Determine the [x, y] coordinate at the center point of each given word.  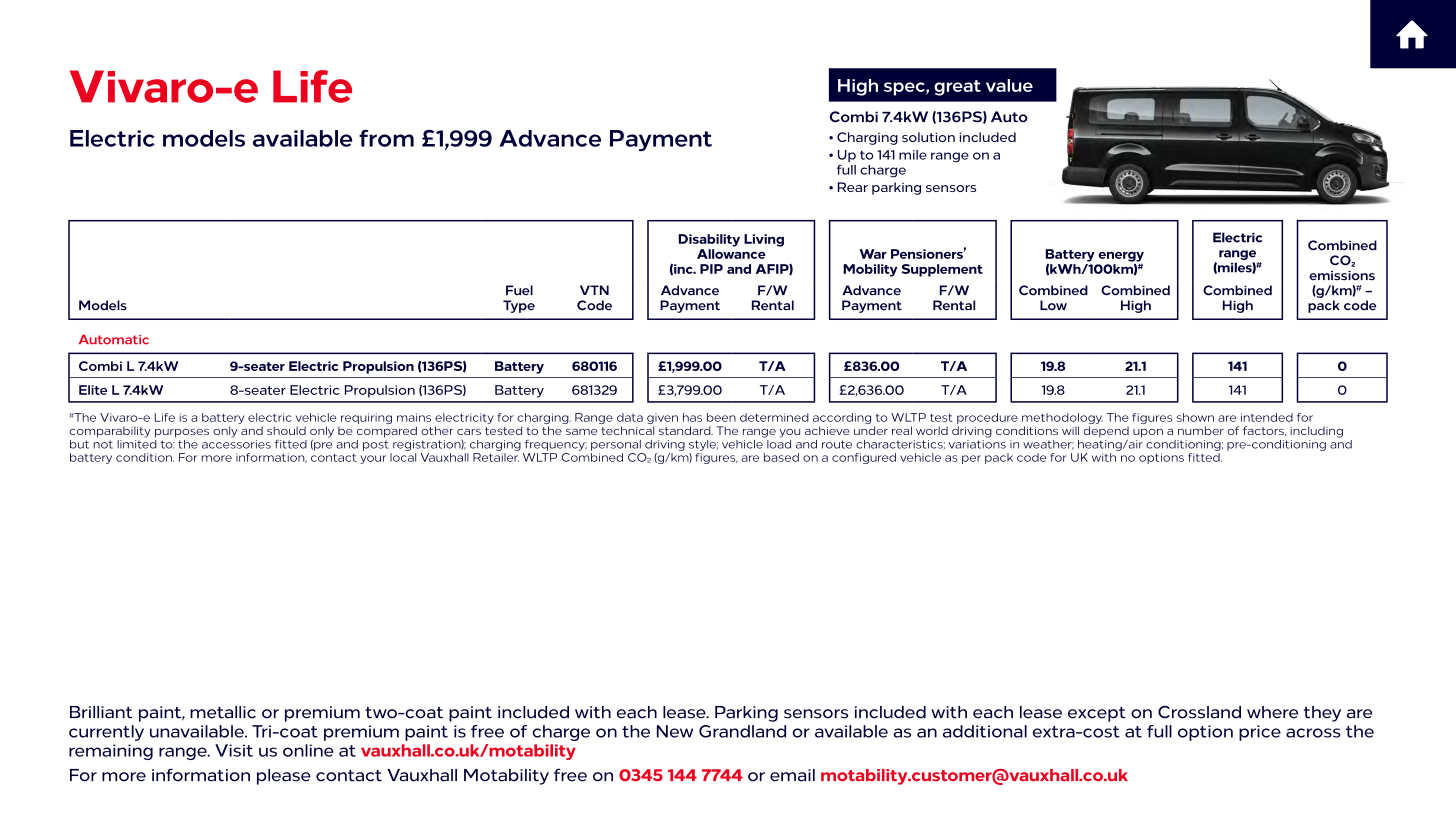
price [1260, 733]
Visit [234, 750]
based [781, 457]
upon [1148, 433]
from [386, 138]
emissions [1342, 276]
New [675, 731]
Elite [93, 390]
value [1009, 85]
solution [928, 137]
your [373, 459]
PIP [711, 269]
